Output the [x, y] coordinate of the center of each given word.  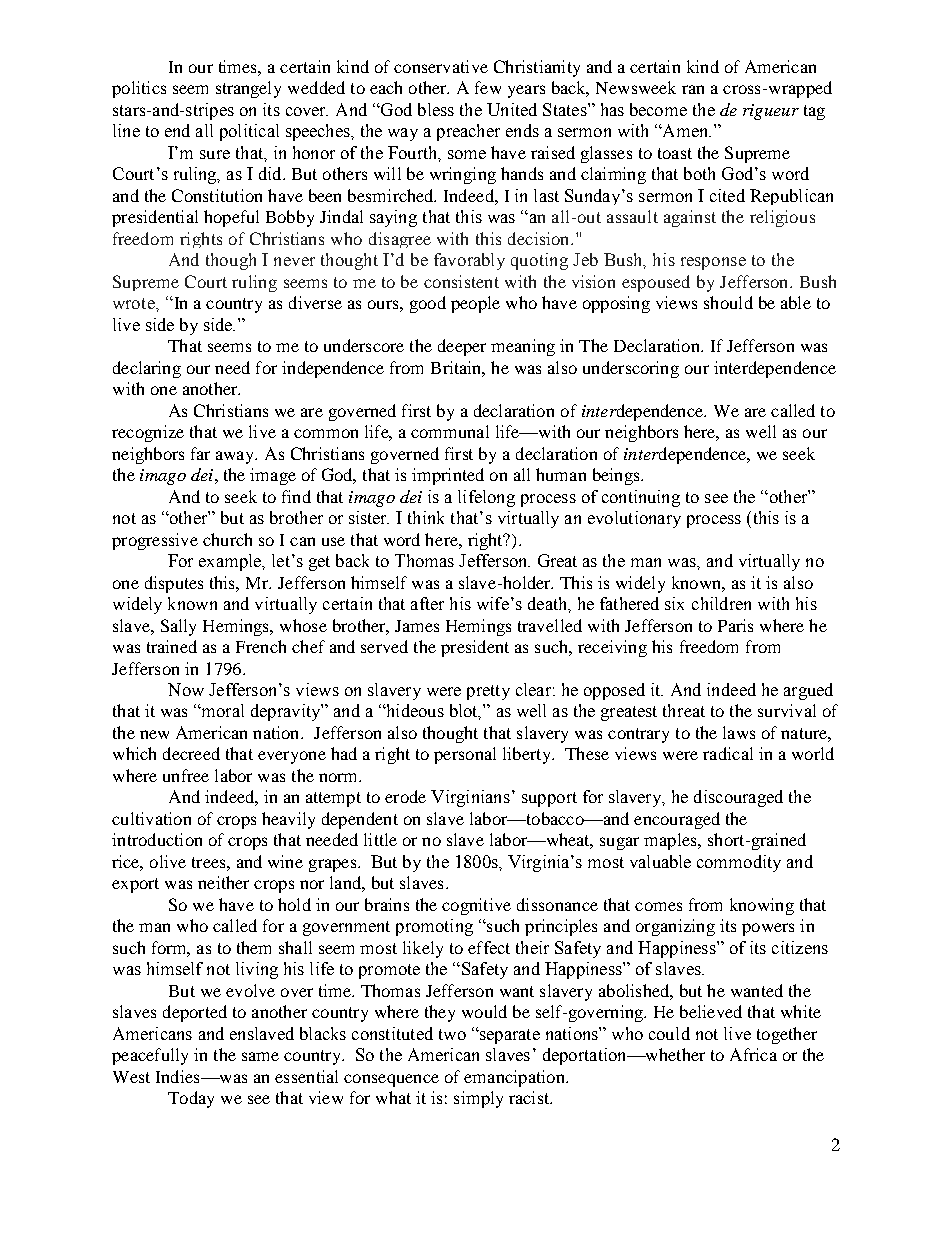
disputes [174, 584]
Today [191, 1099]
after [427, 603]
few [488, 87]
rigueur [771, 112]
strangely [248, 89]
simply [478, 1099]
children [721, 603]
